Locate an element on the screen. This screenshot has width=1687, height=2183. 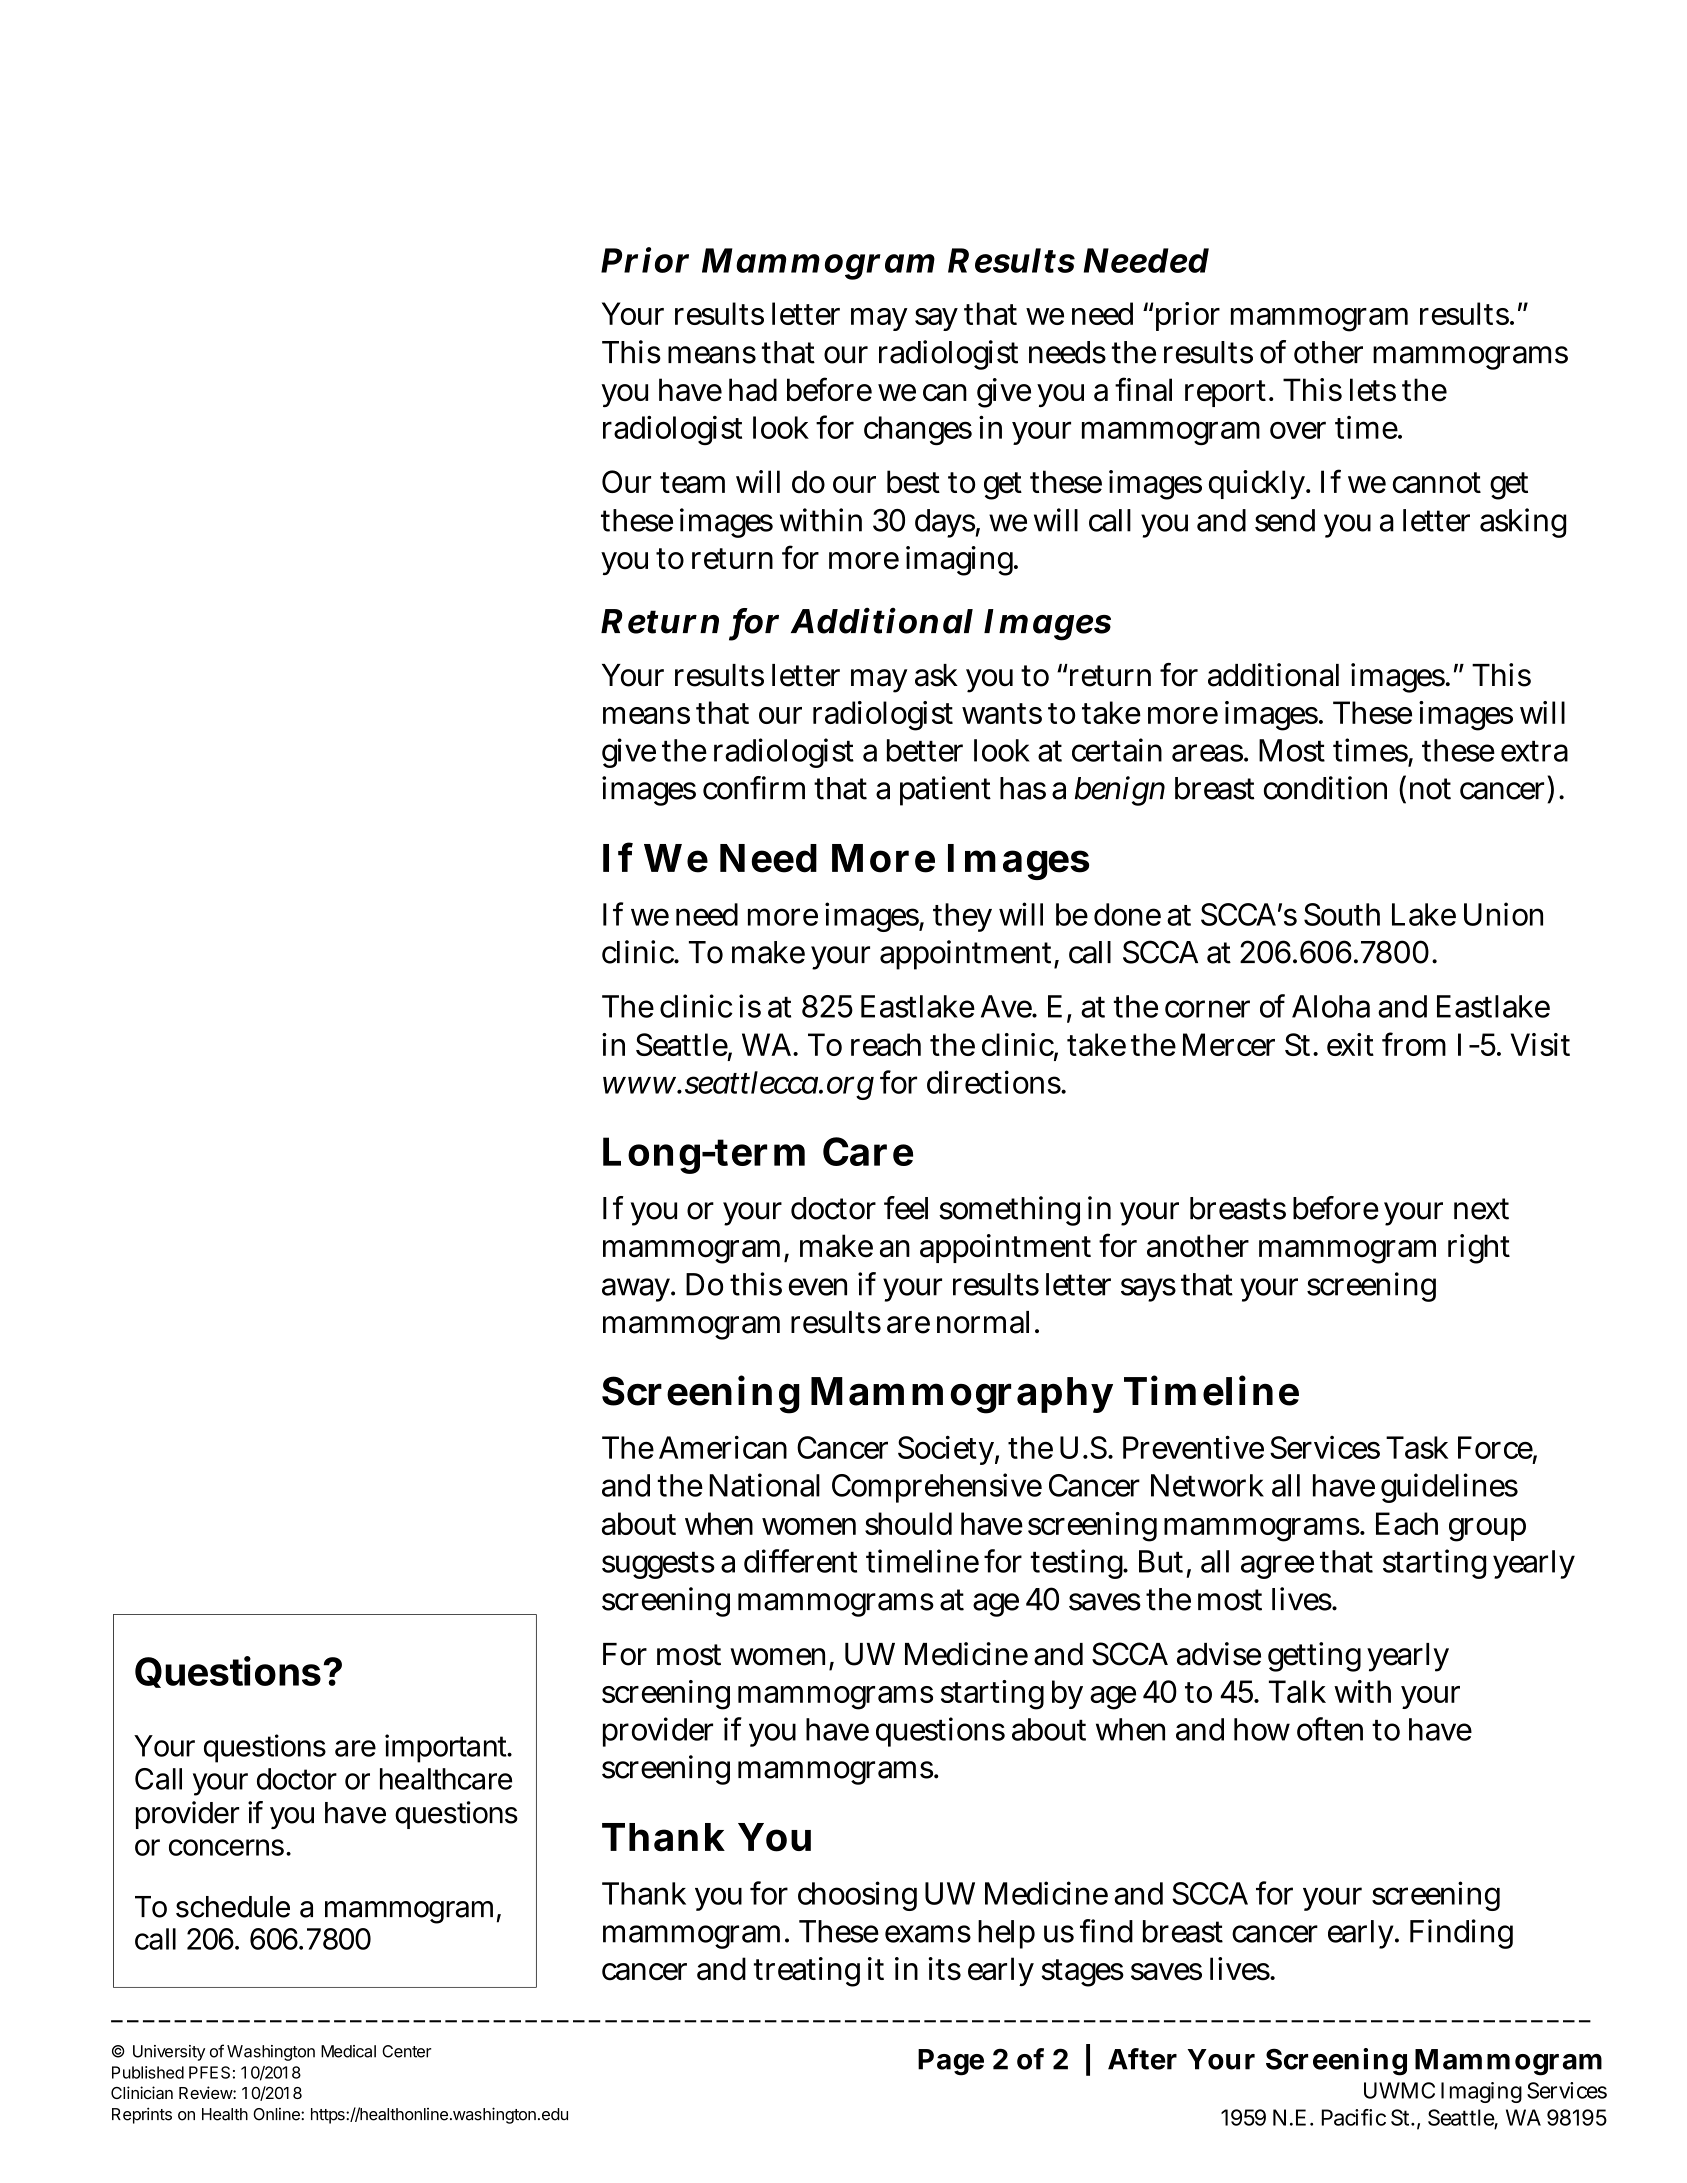
Aloha is located at coordinates (1331, 1006).
